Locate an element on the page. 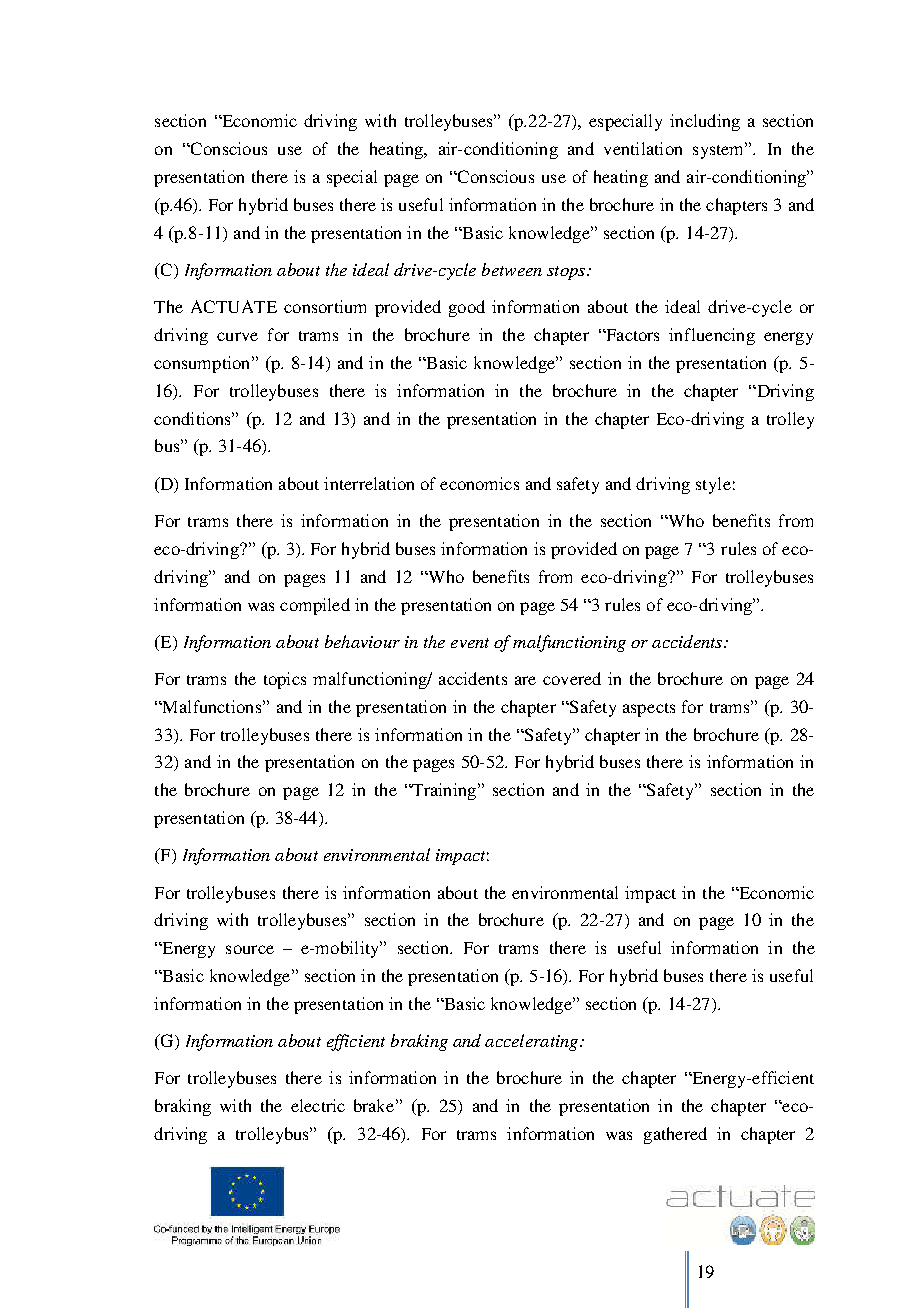 The height and width of the document is (1308, 924). ACTUATE is located at coordinates (234, 306).
